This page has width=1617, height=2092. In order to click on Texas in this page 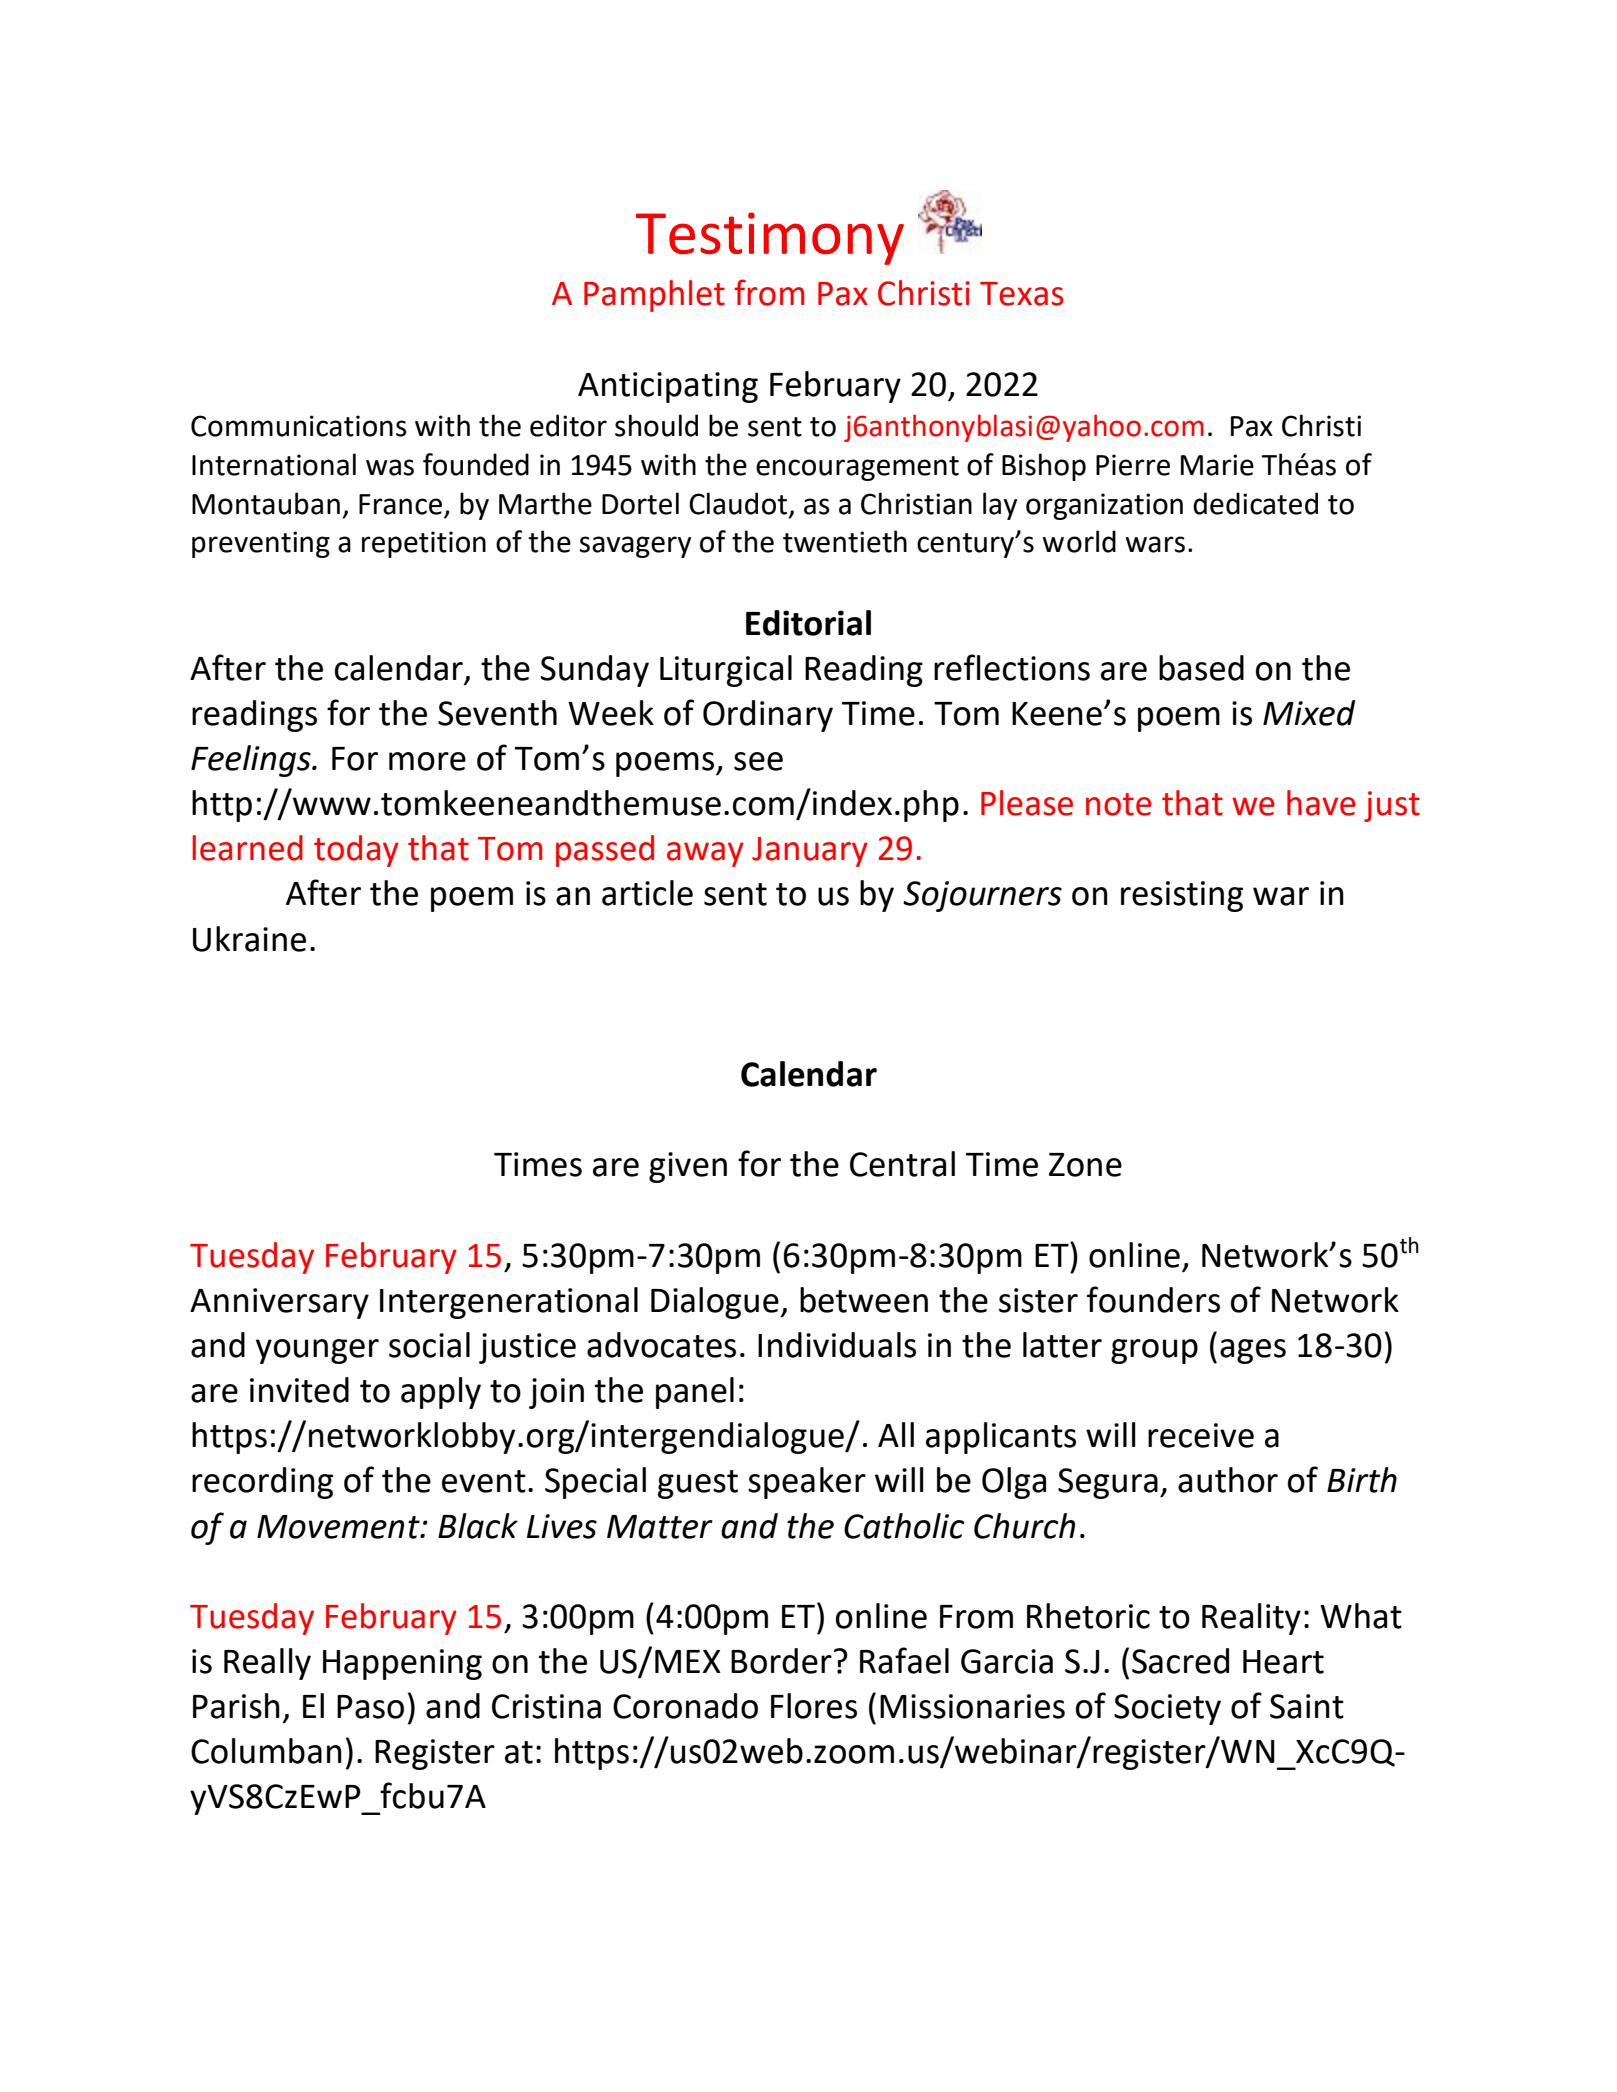, I will do `click(1022, 294)`.
